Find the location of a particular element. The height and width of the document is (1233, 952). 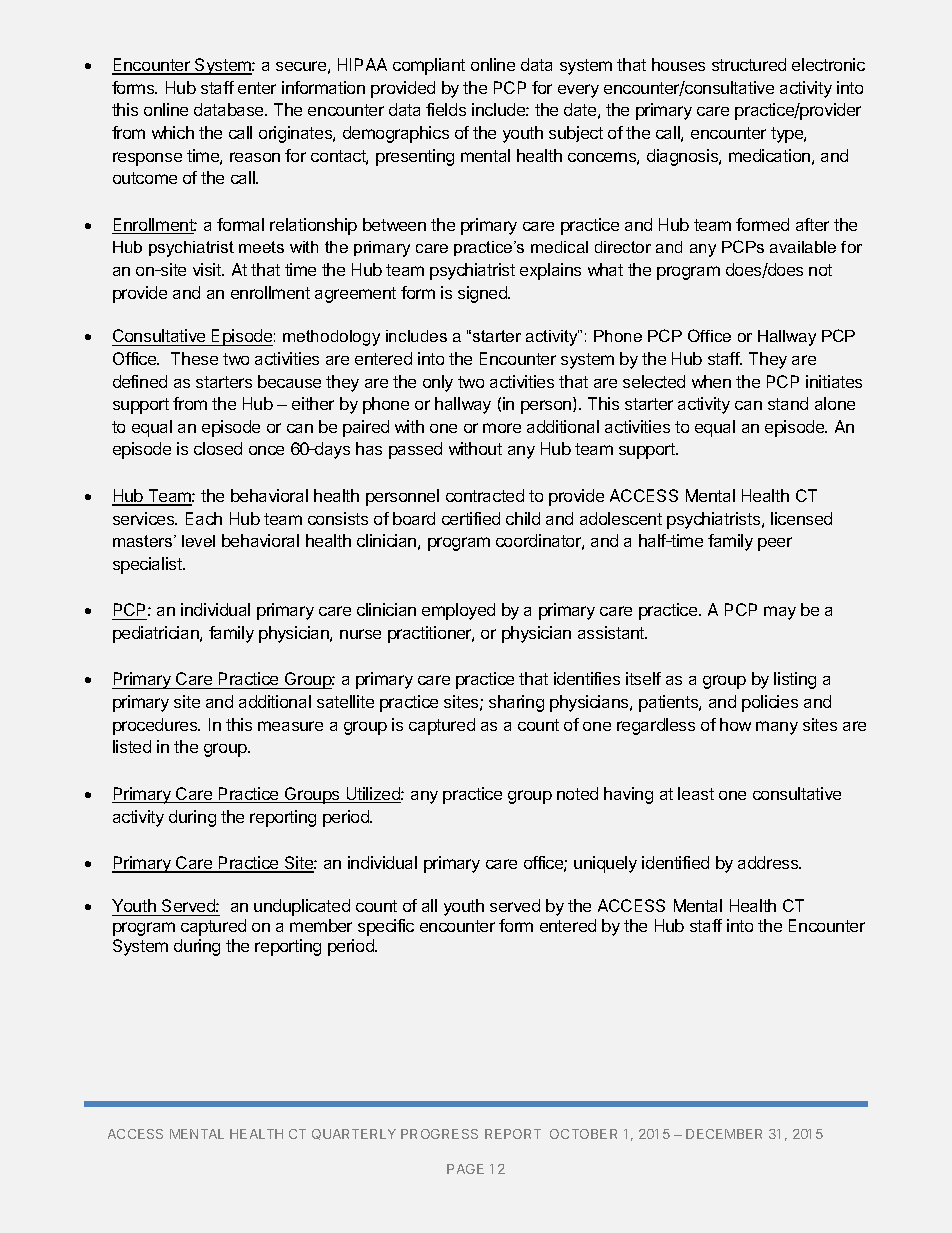

which is located at coordinates (173, 132).
